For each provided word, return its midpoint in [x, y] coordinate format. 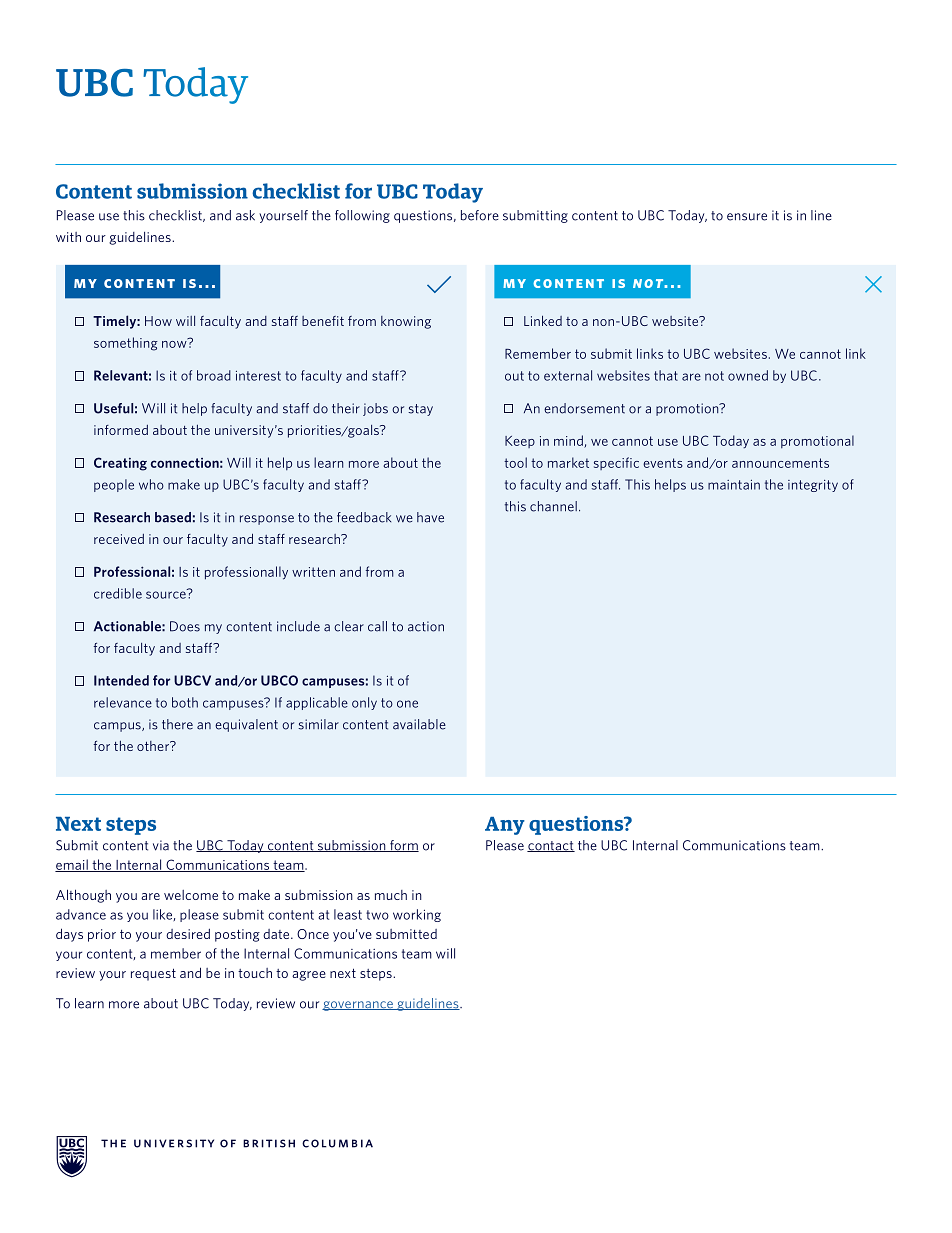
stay [420, 410]
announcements [780, 463]
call [377, 626]
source [167, 594]
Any [505, 826]
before [480, 215]
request [153, 974]
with [68, 237]
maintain [734, 485]
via [161, 845]
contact [551, 846]
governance [358, 1006]
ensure [747, 217]
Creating [120, 464]
